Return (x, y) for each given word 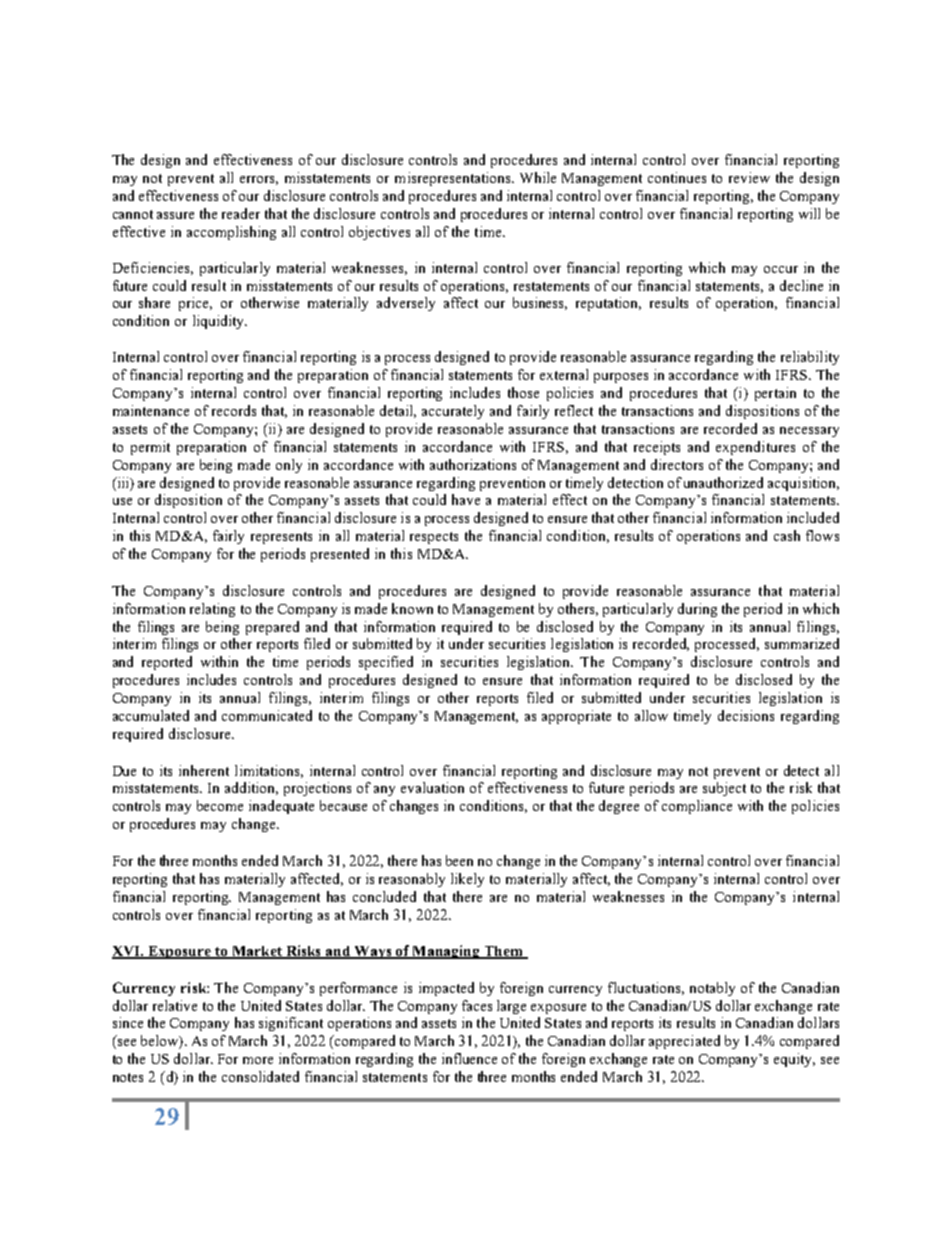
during (697, 610)
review (749, 177)
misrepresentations (454, 179)
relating (212, 610)
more (258, 1060)
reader (241, 213)
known (412, 608)
